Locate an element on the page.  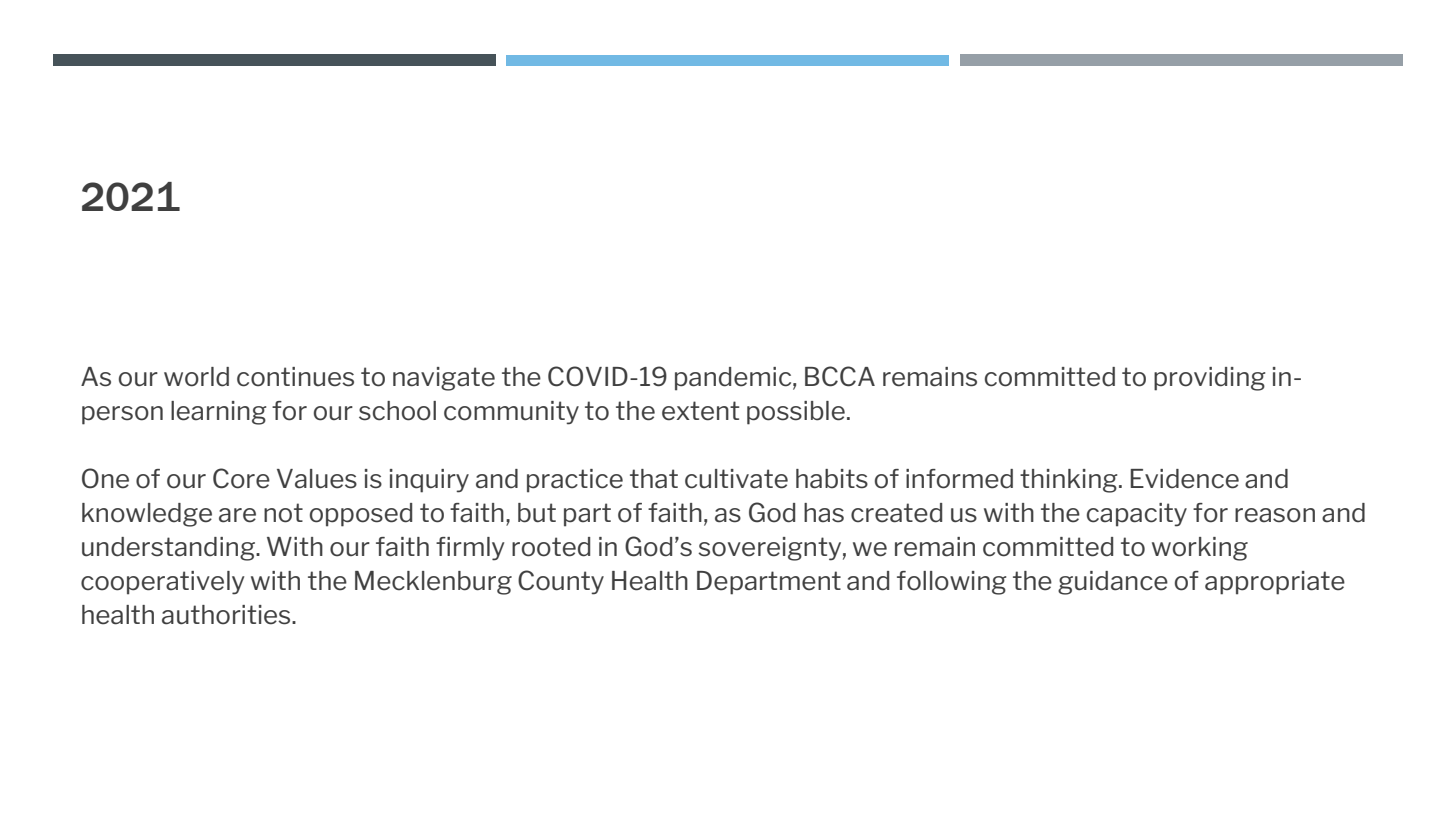
Evidence is located at coordinates (1184, 479).
